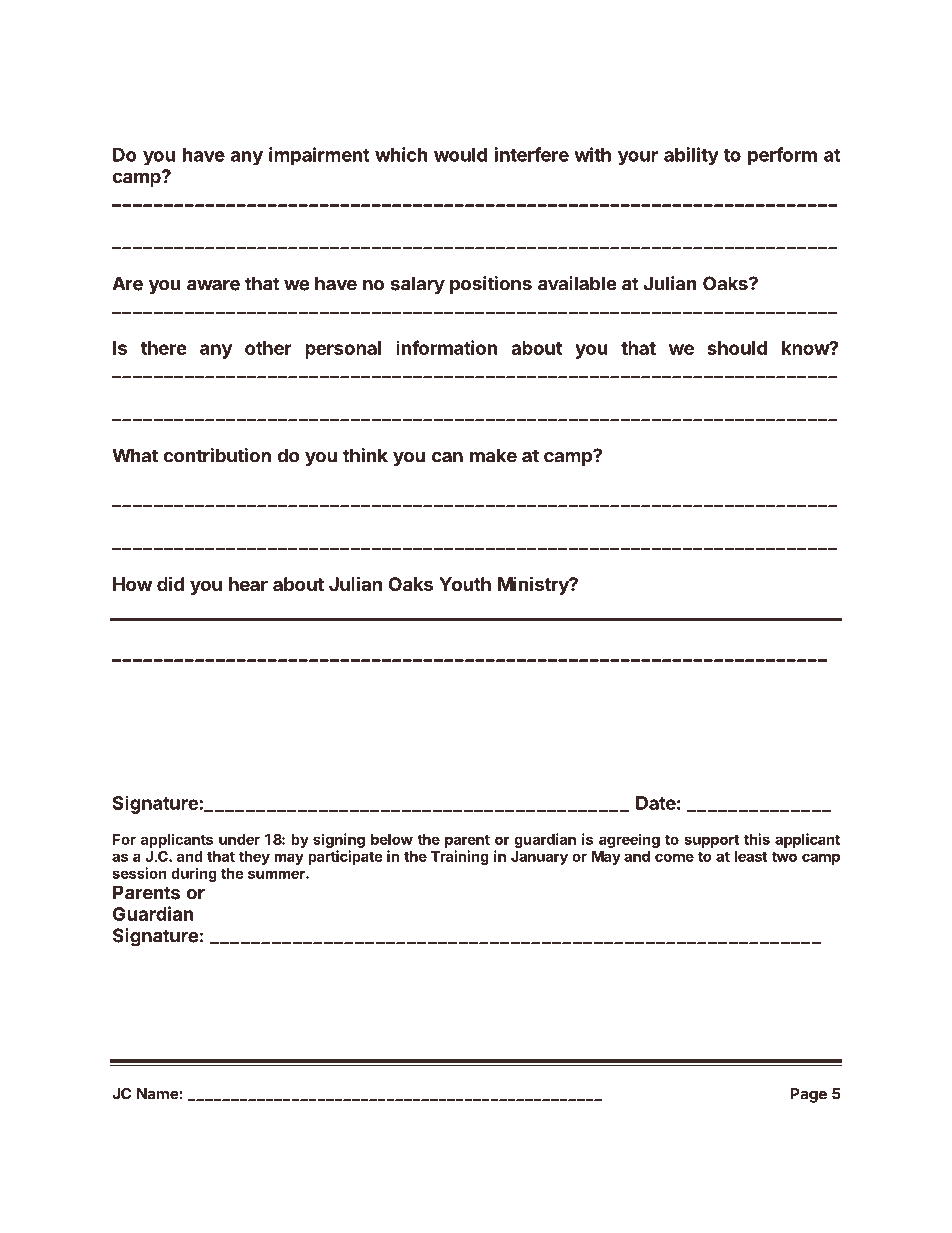  What do you see at coordinates (248, 584) in the page?
I see `hear` at bounding box center [248, 584].
